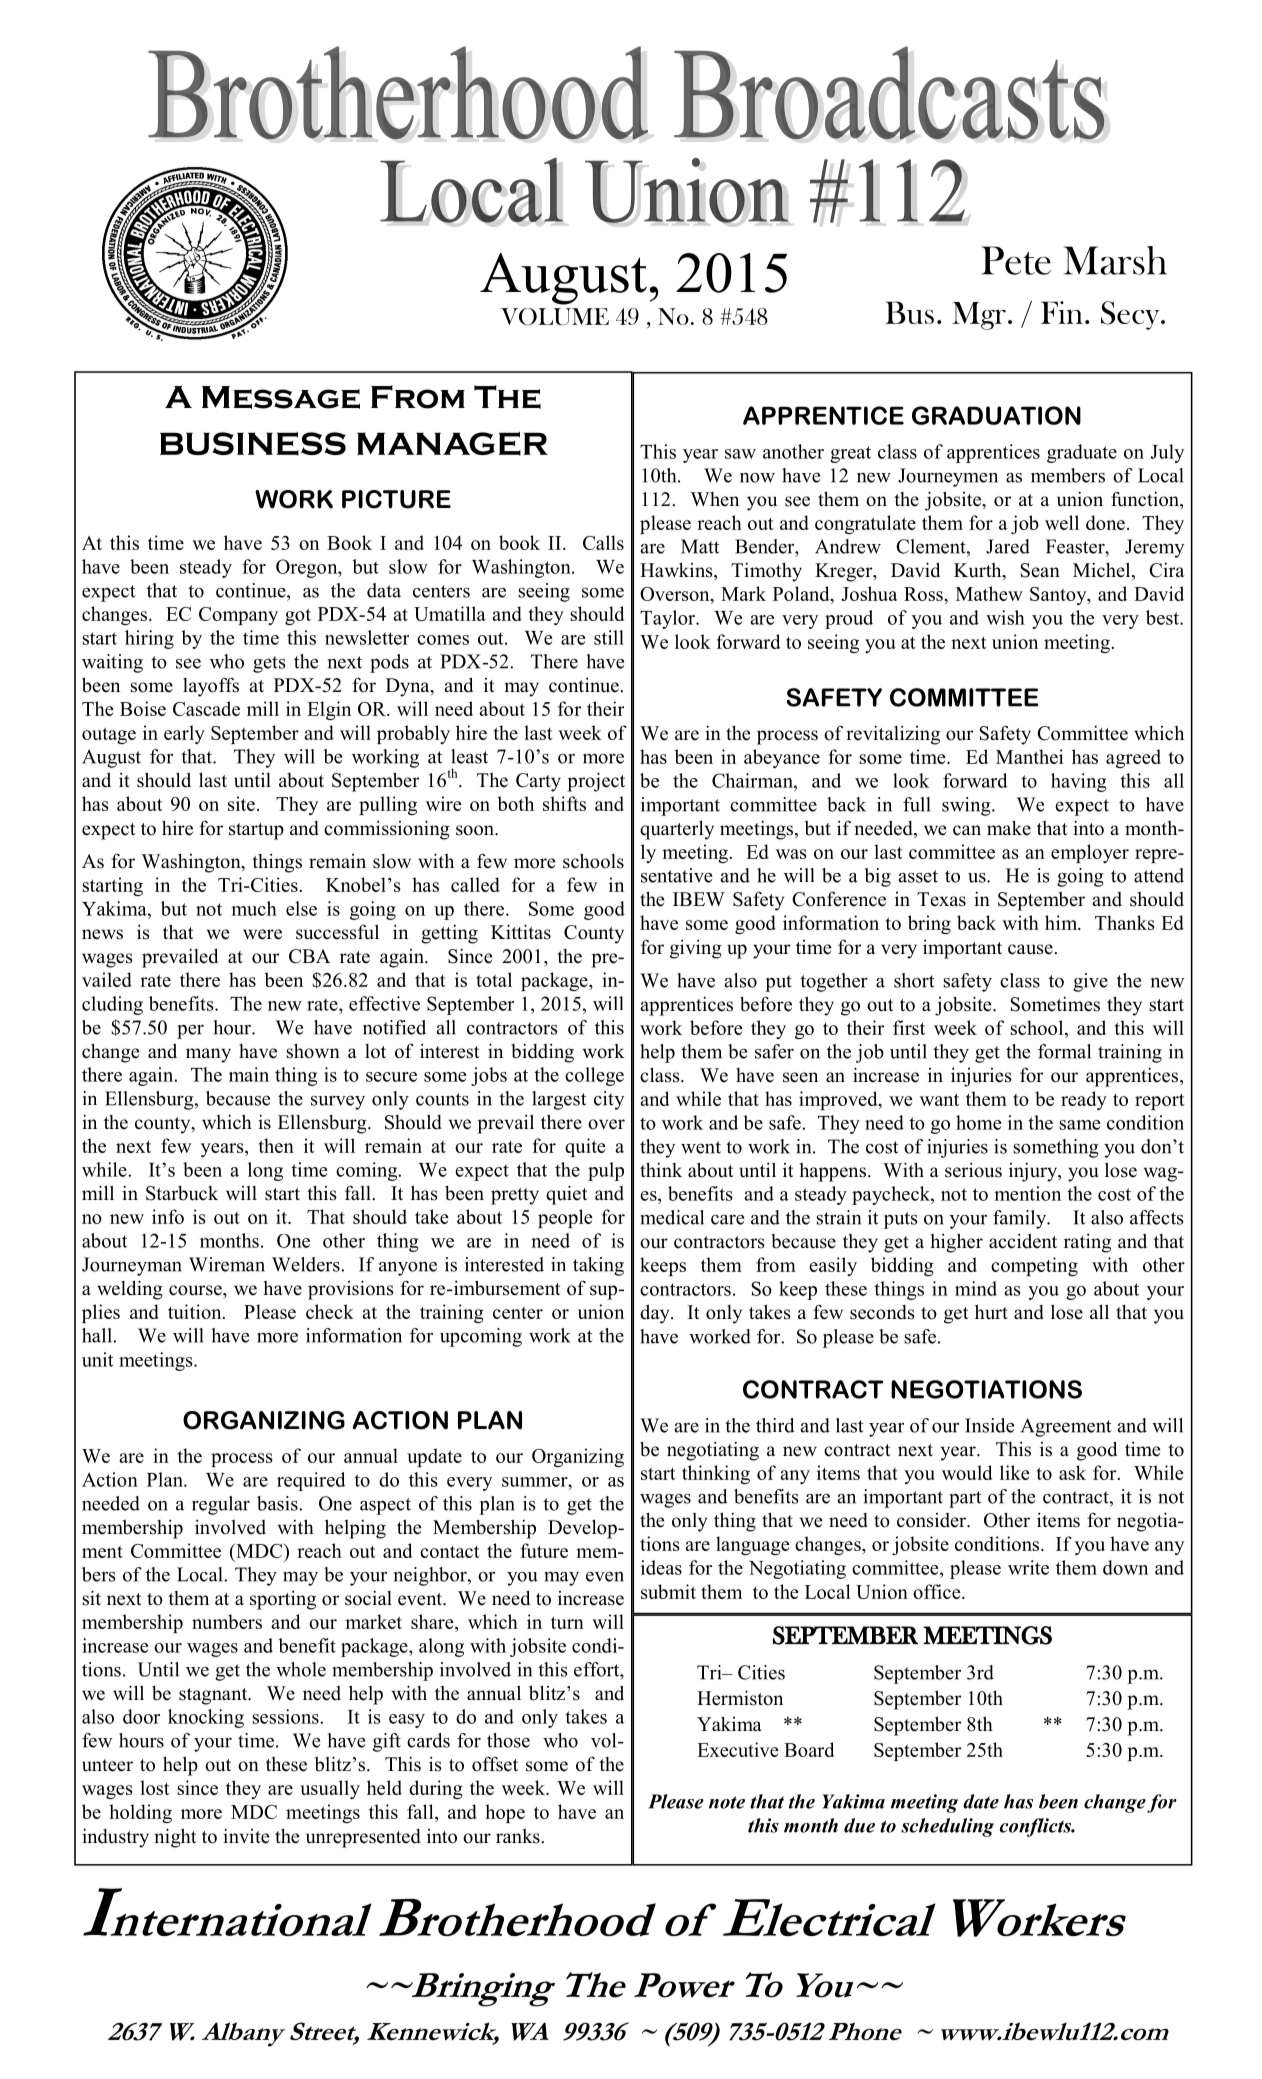 The image size is (1262, 2079). I want to click on project, so click(596, 782).
